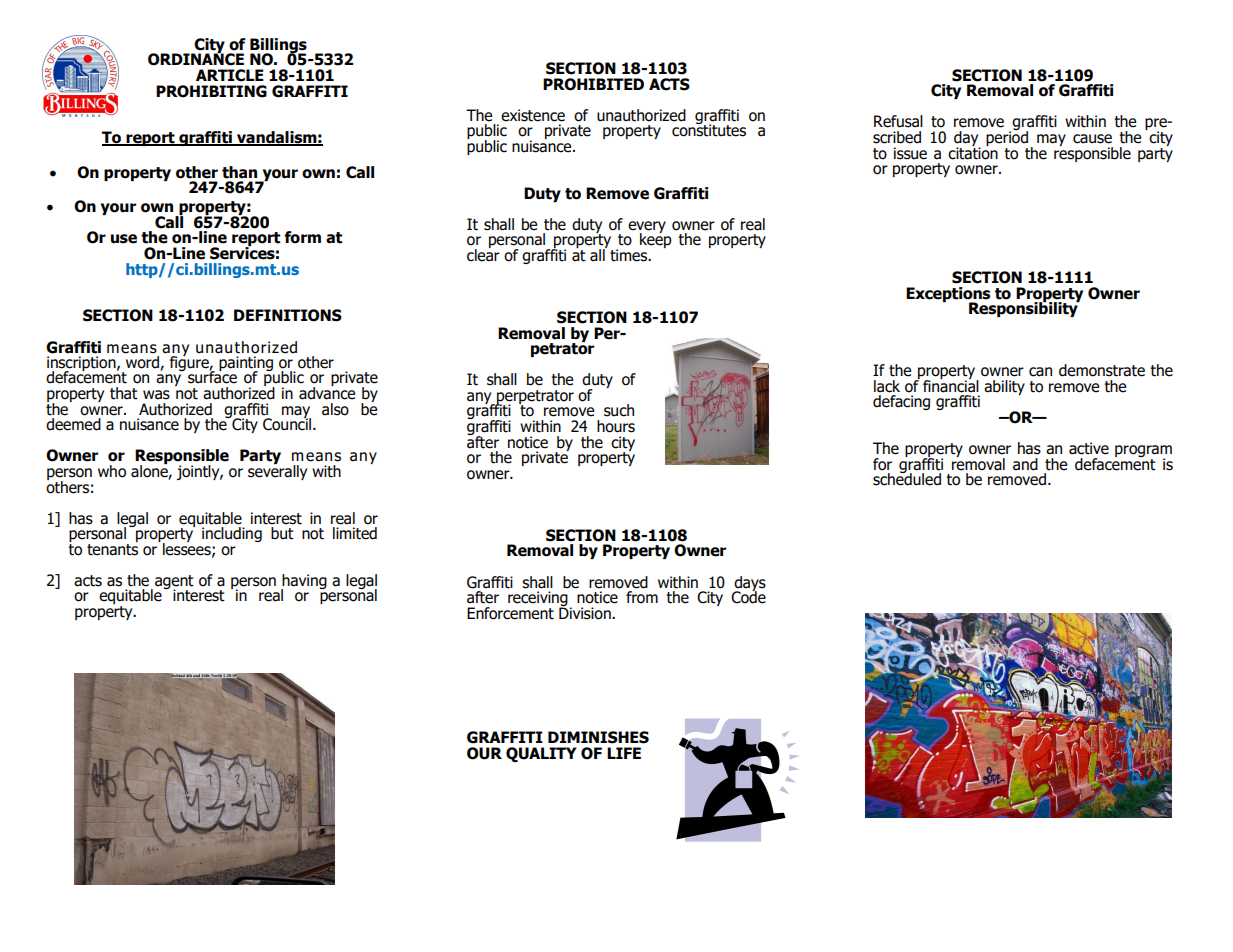  What do you see at coordinates (1089, 448) in the screenshot?
I see `active` at bounding box center [1089, 448].
